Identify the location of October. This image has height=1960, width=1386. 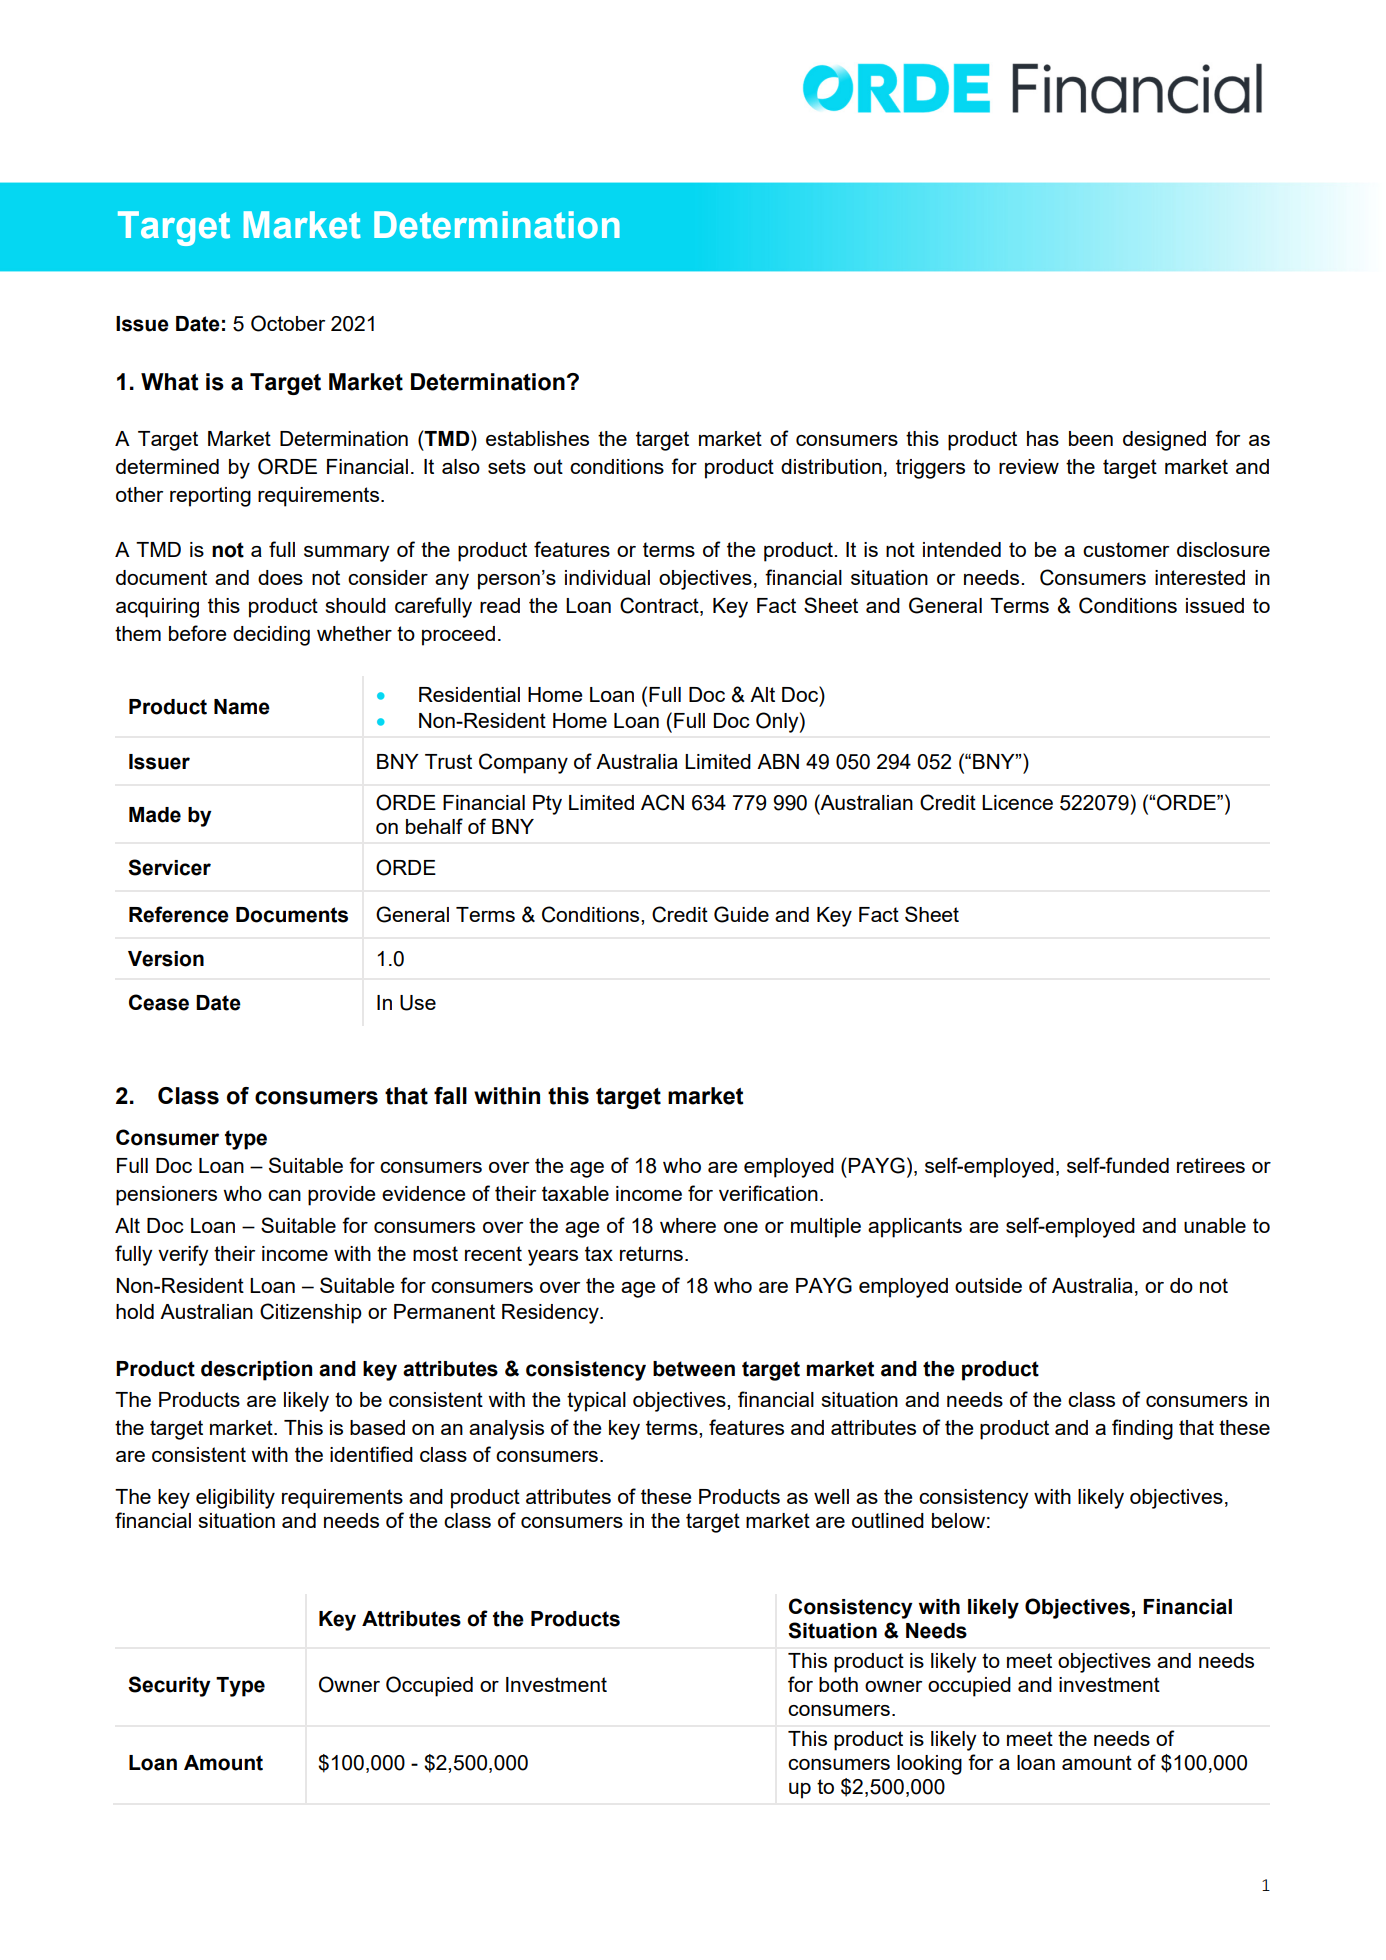
(288, 323).
